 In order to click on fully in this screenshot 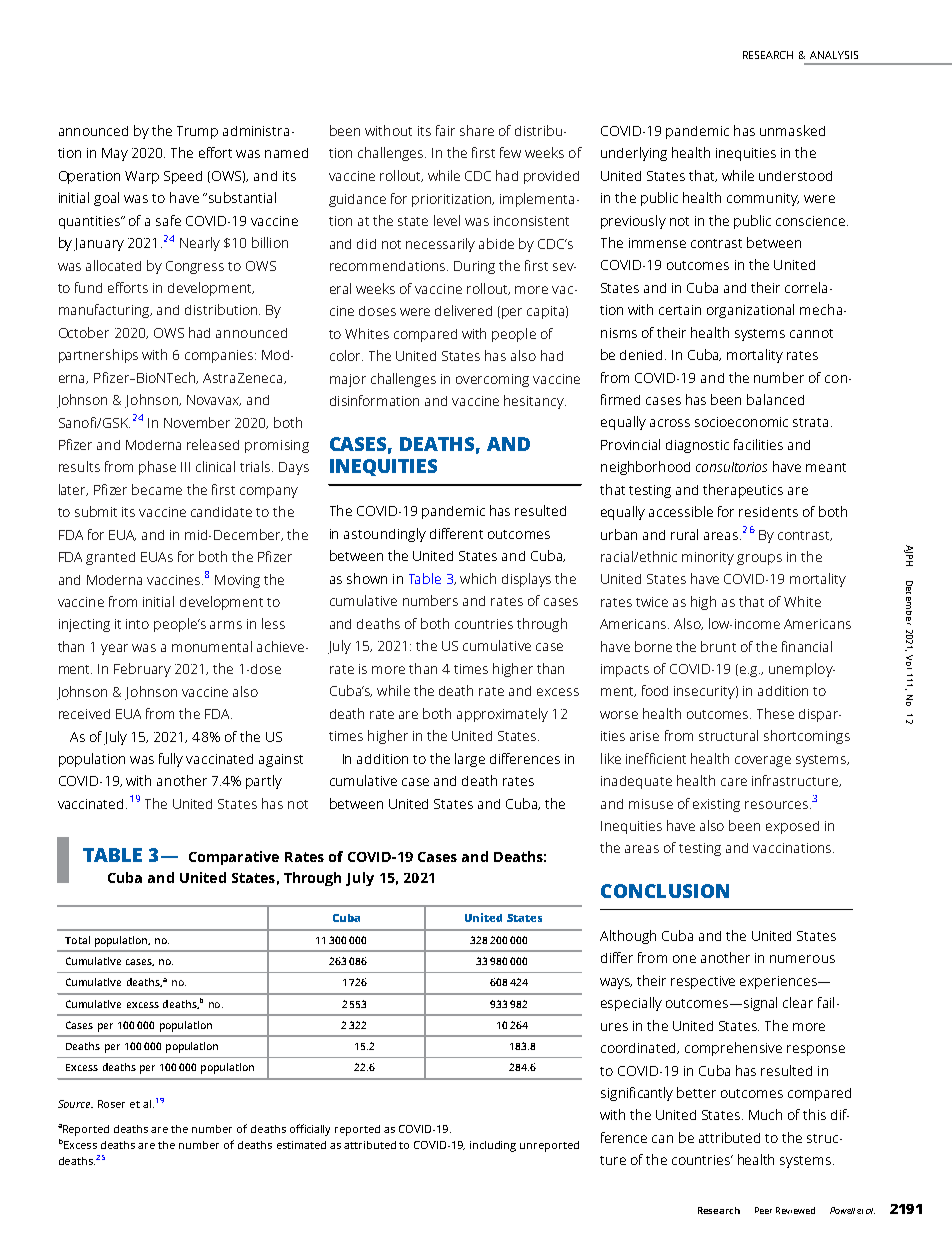, I will do `click(171, 760)`.
